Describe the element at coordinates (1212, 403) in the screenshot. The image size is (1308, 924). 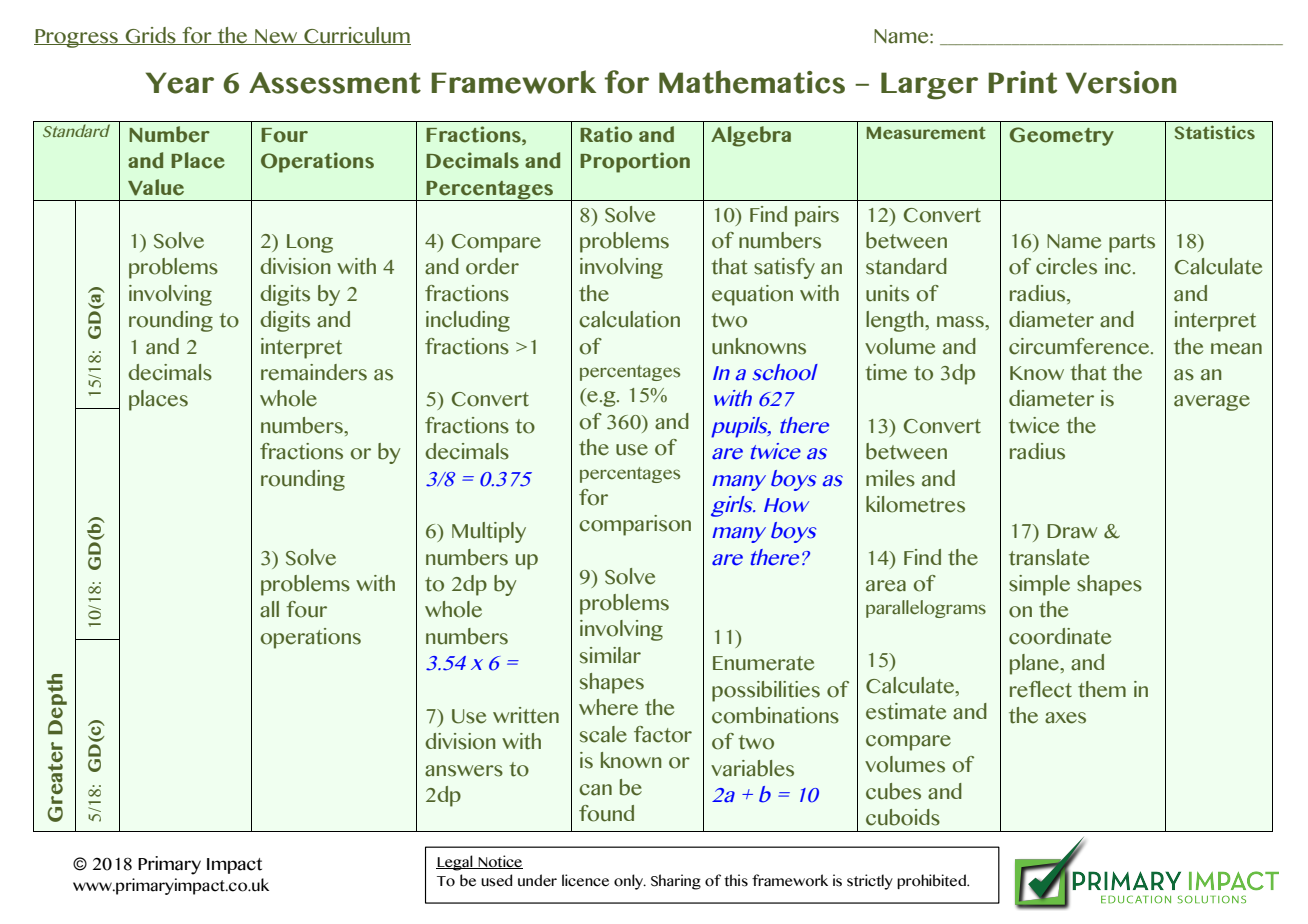
I see `average` at that location.
